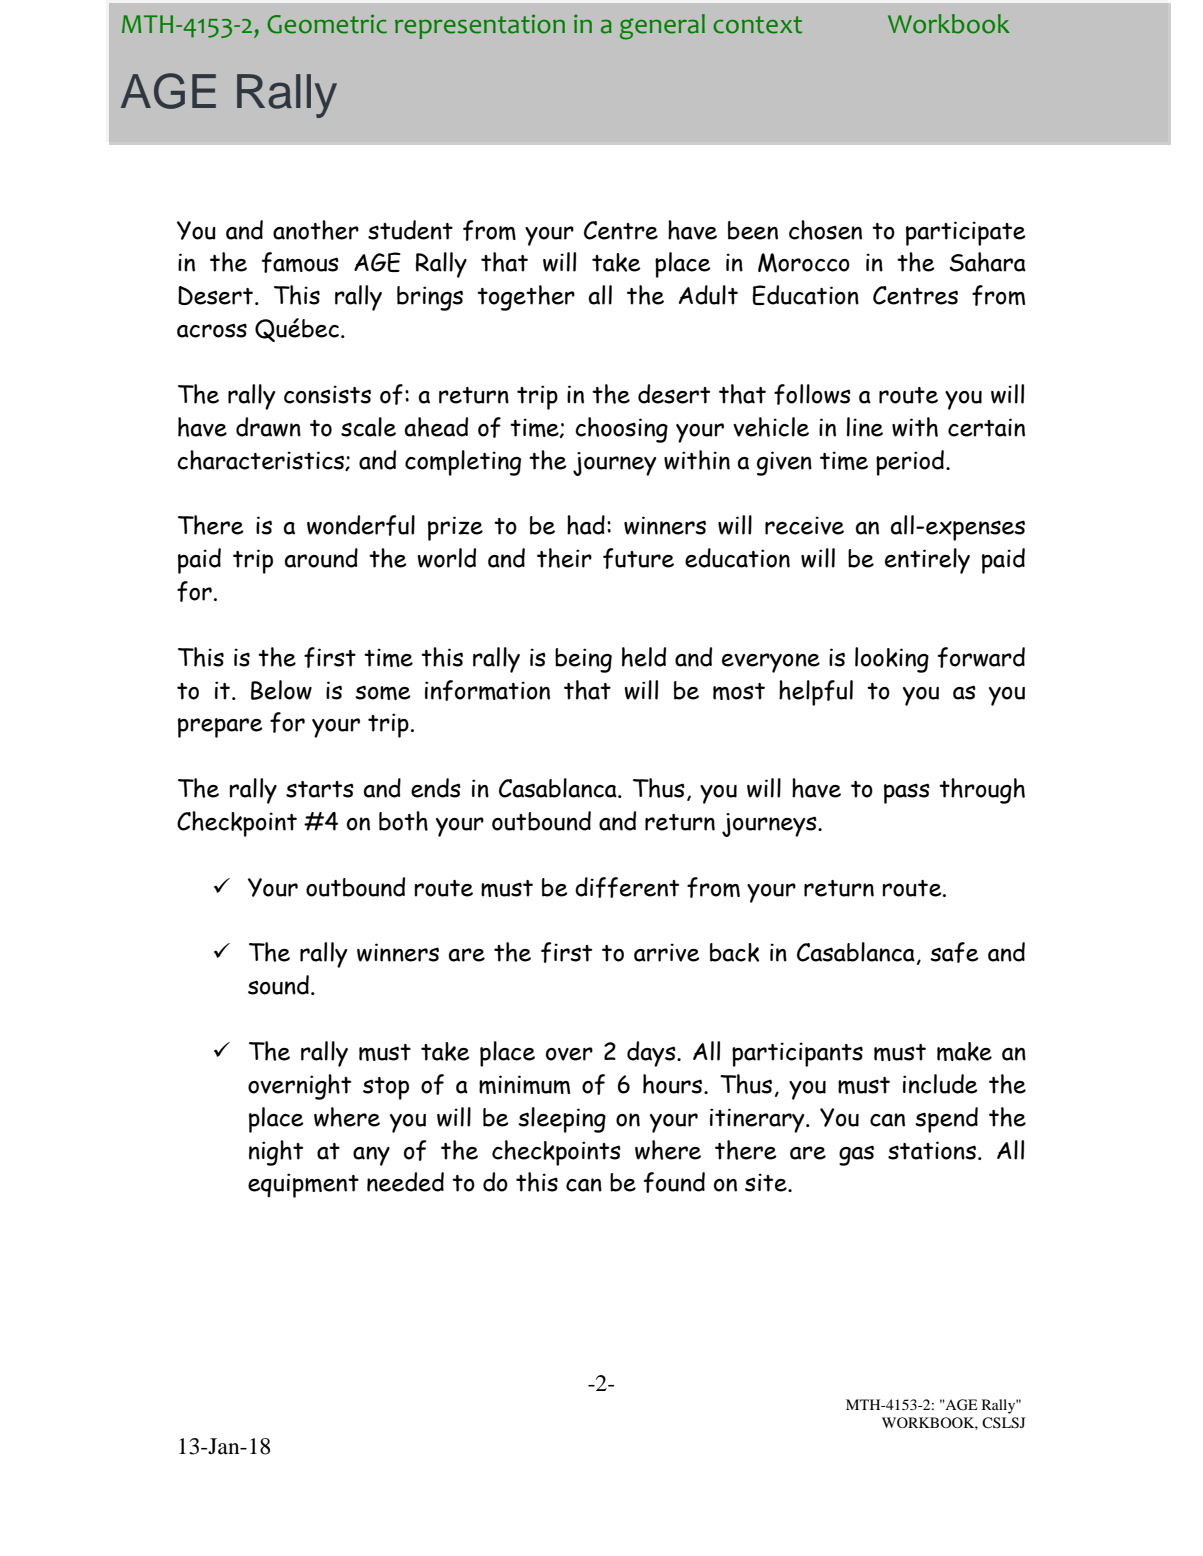  I want to click on Geometric, so click(327, 24).
